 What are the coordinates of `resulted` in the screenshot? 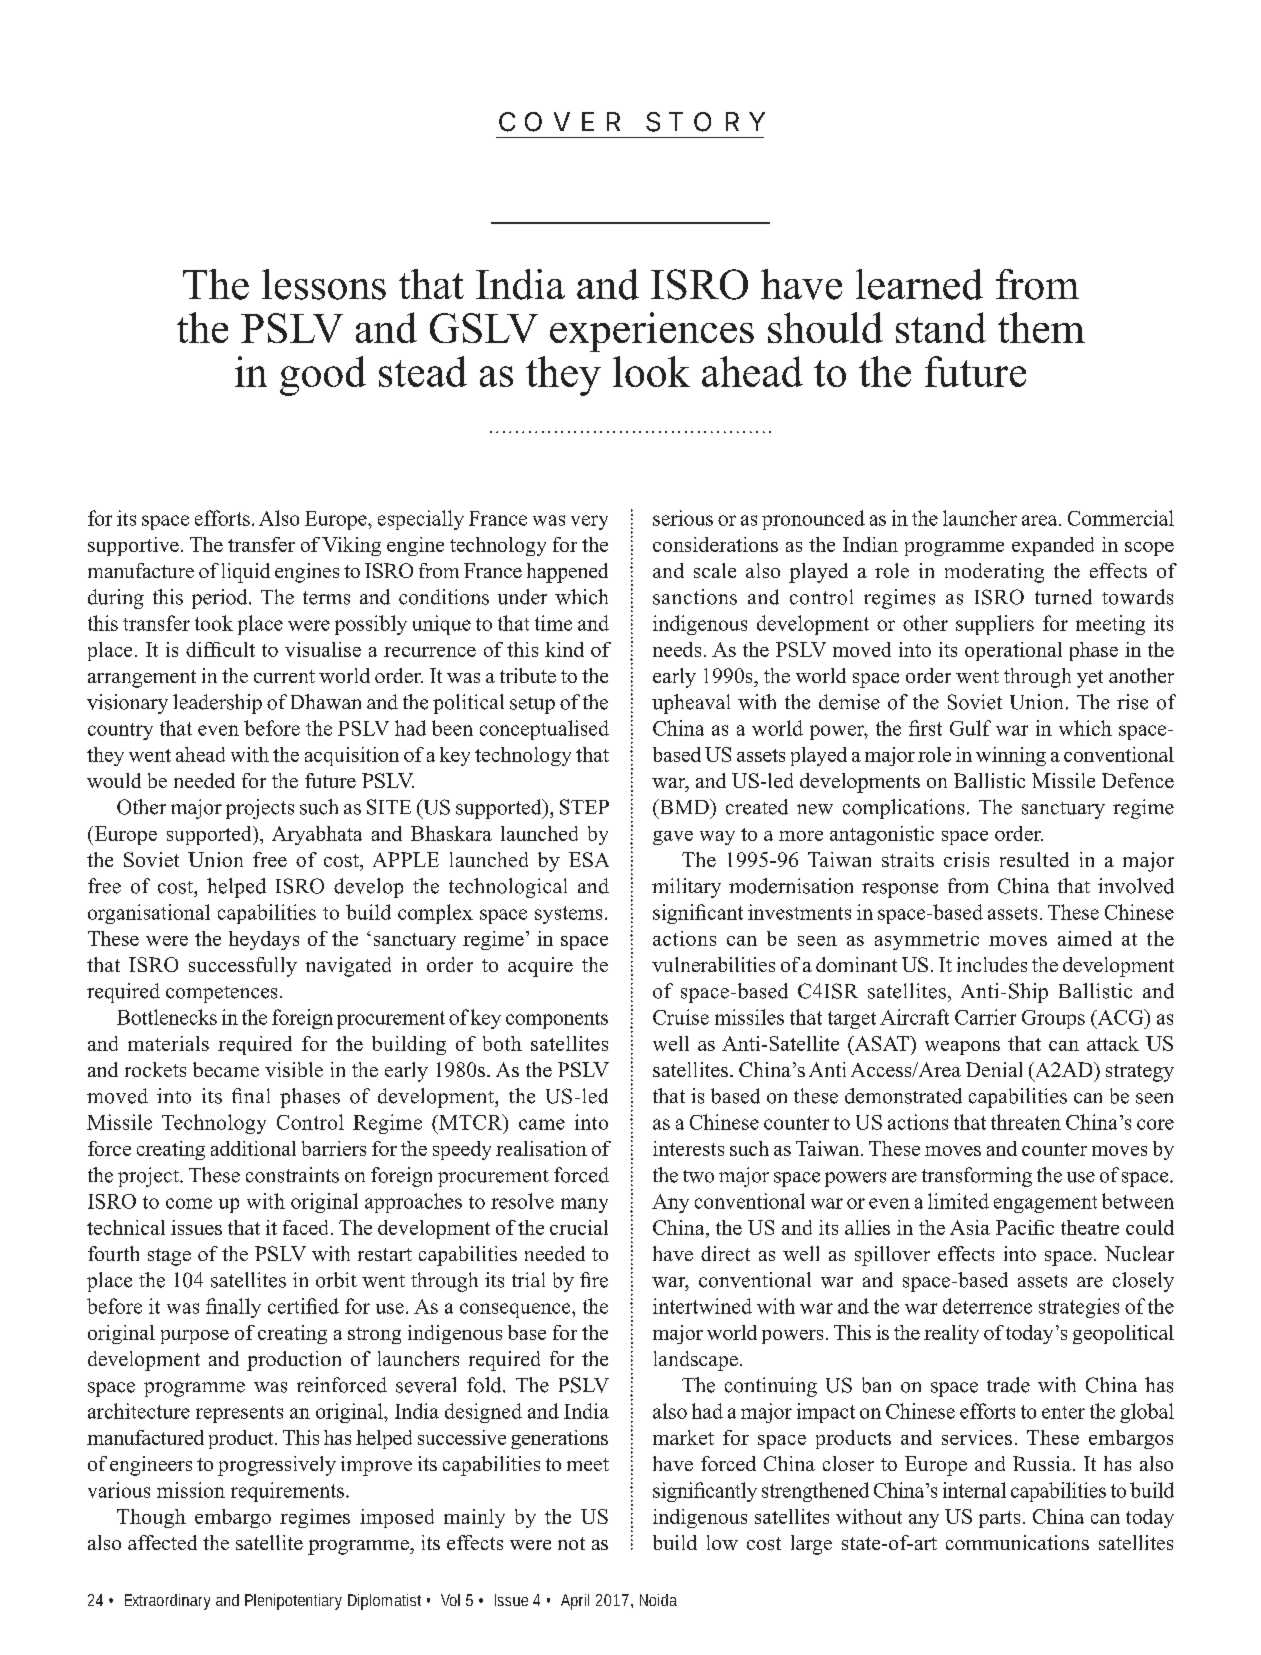 It's located at (1034, 859).
